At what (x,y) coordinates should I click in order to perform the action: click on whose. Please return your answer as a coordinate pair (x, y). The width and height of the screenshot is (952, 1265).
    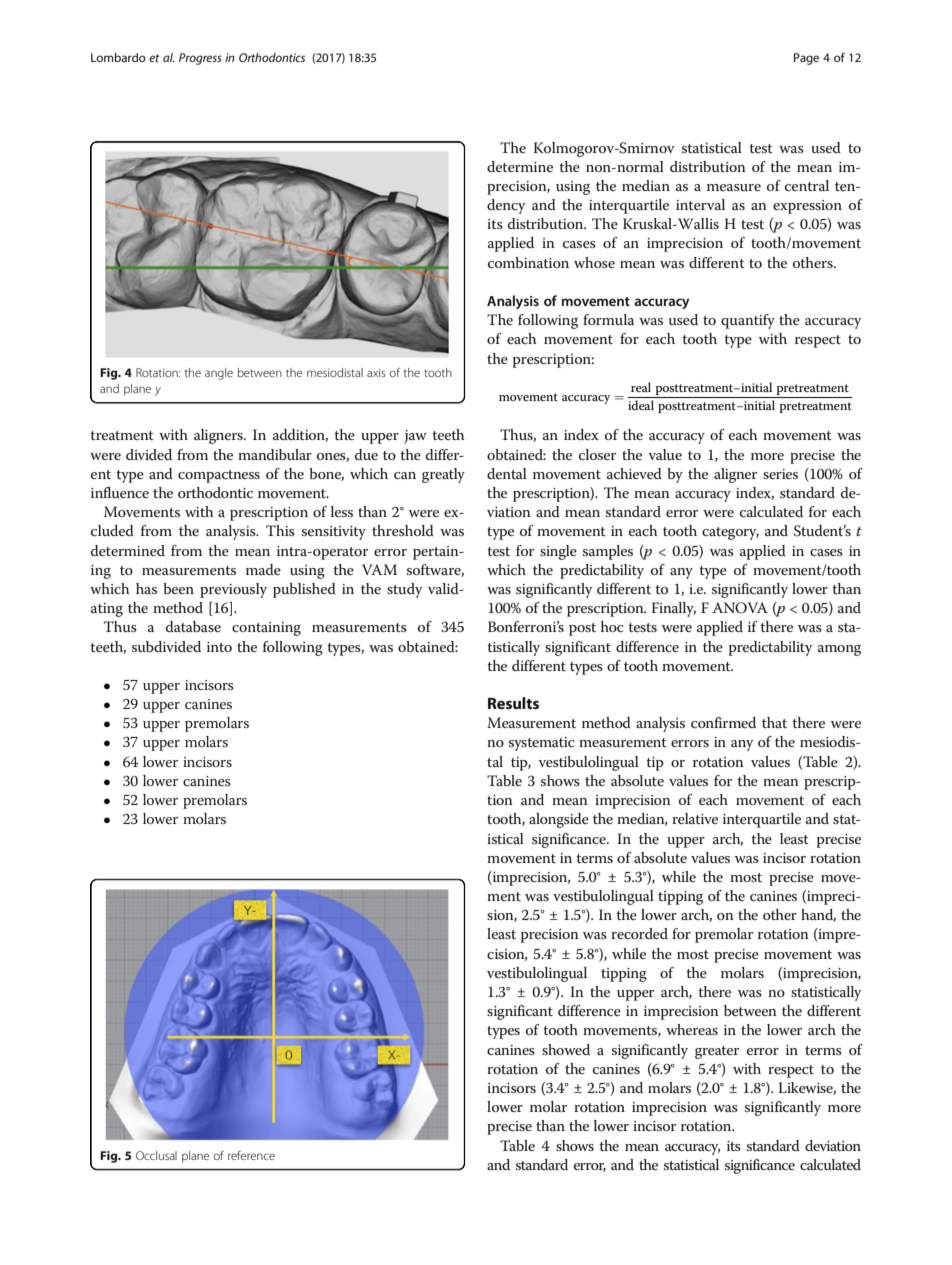
    Looking at the image, I should click on (594, 262).
